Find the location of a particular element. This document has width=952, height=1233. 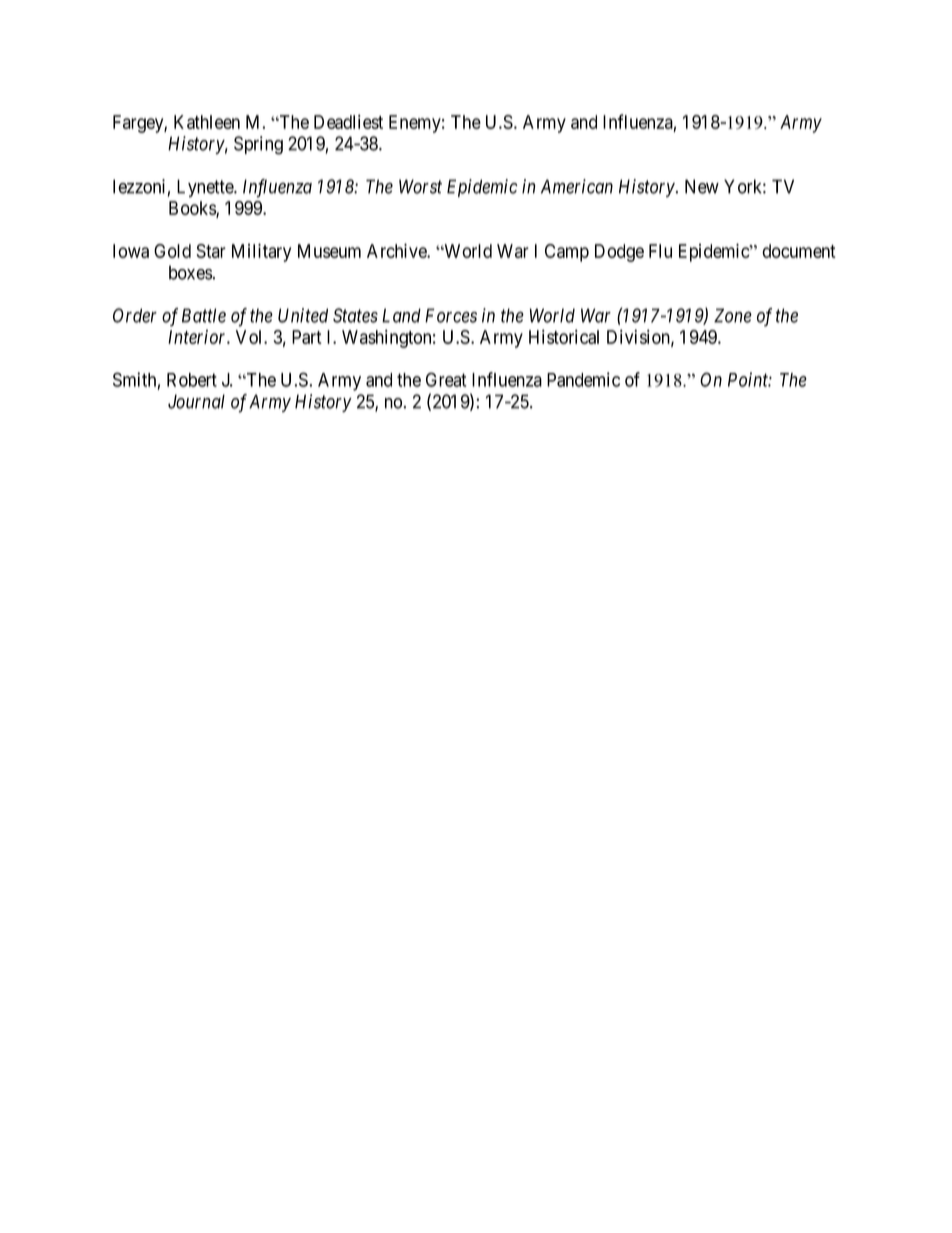

document is located at coordinates (799, 251).
